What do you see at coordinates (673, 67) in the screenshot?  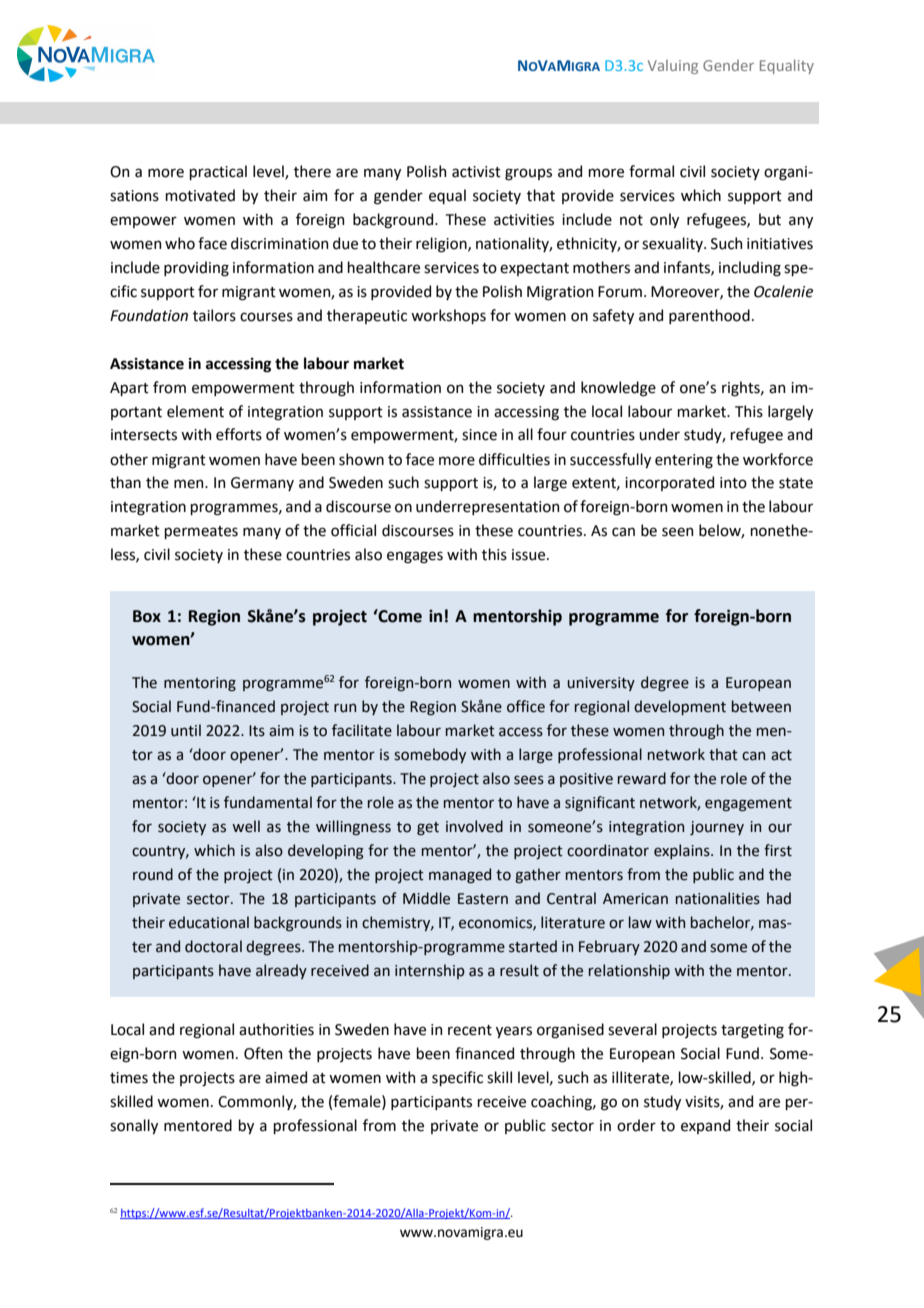 I see `Valuing` at bounding box center [673, 67].
